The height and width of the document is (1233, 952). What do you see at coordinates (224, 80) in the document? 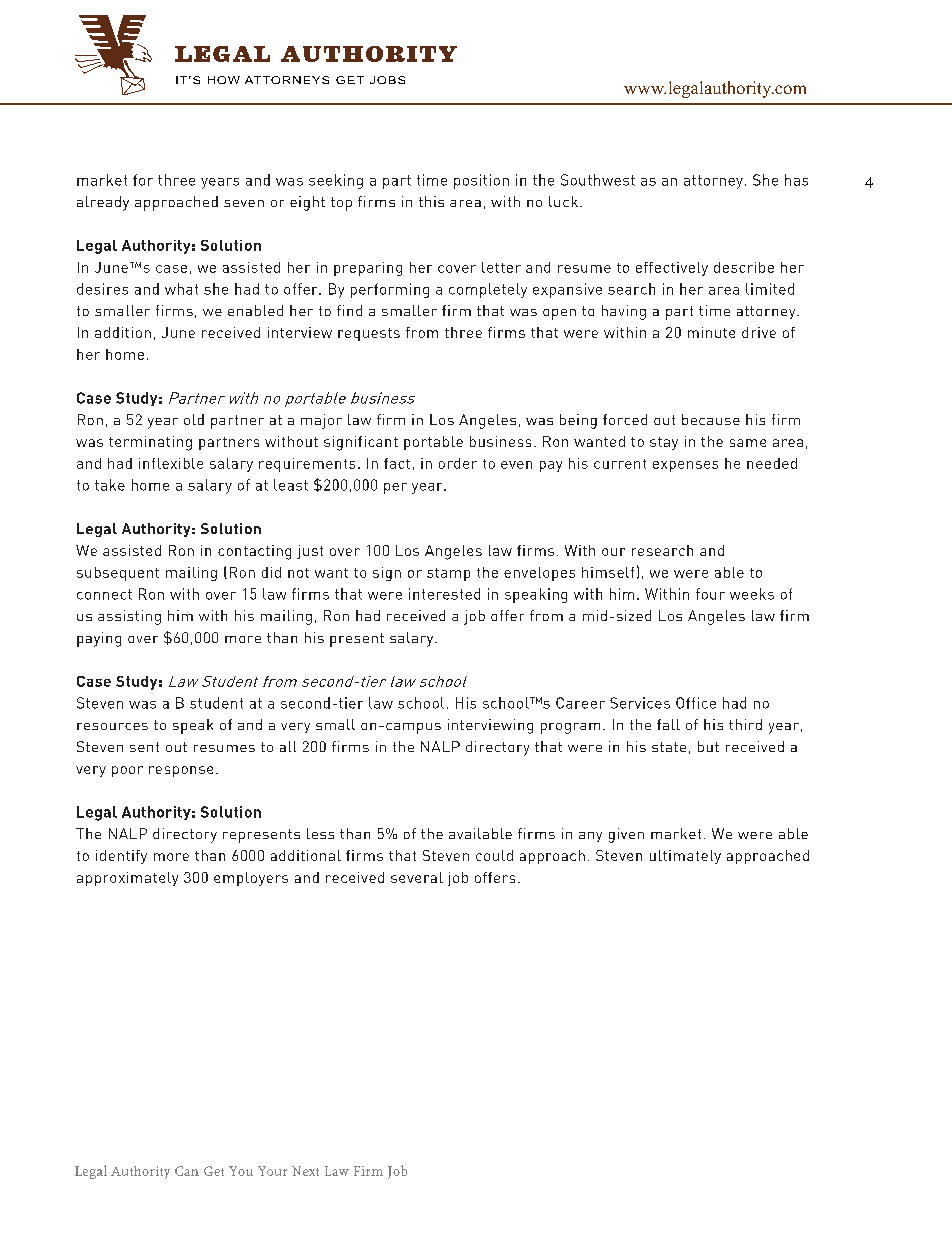
I see `HOW` at bounding box center [224, 80].
